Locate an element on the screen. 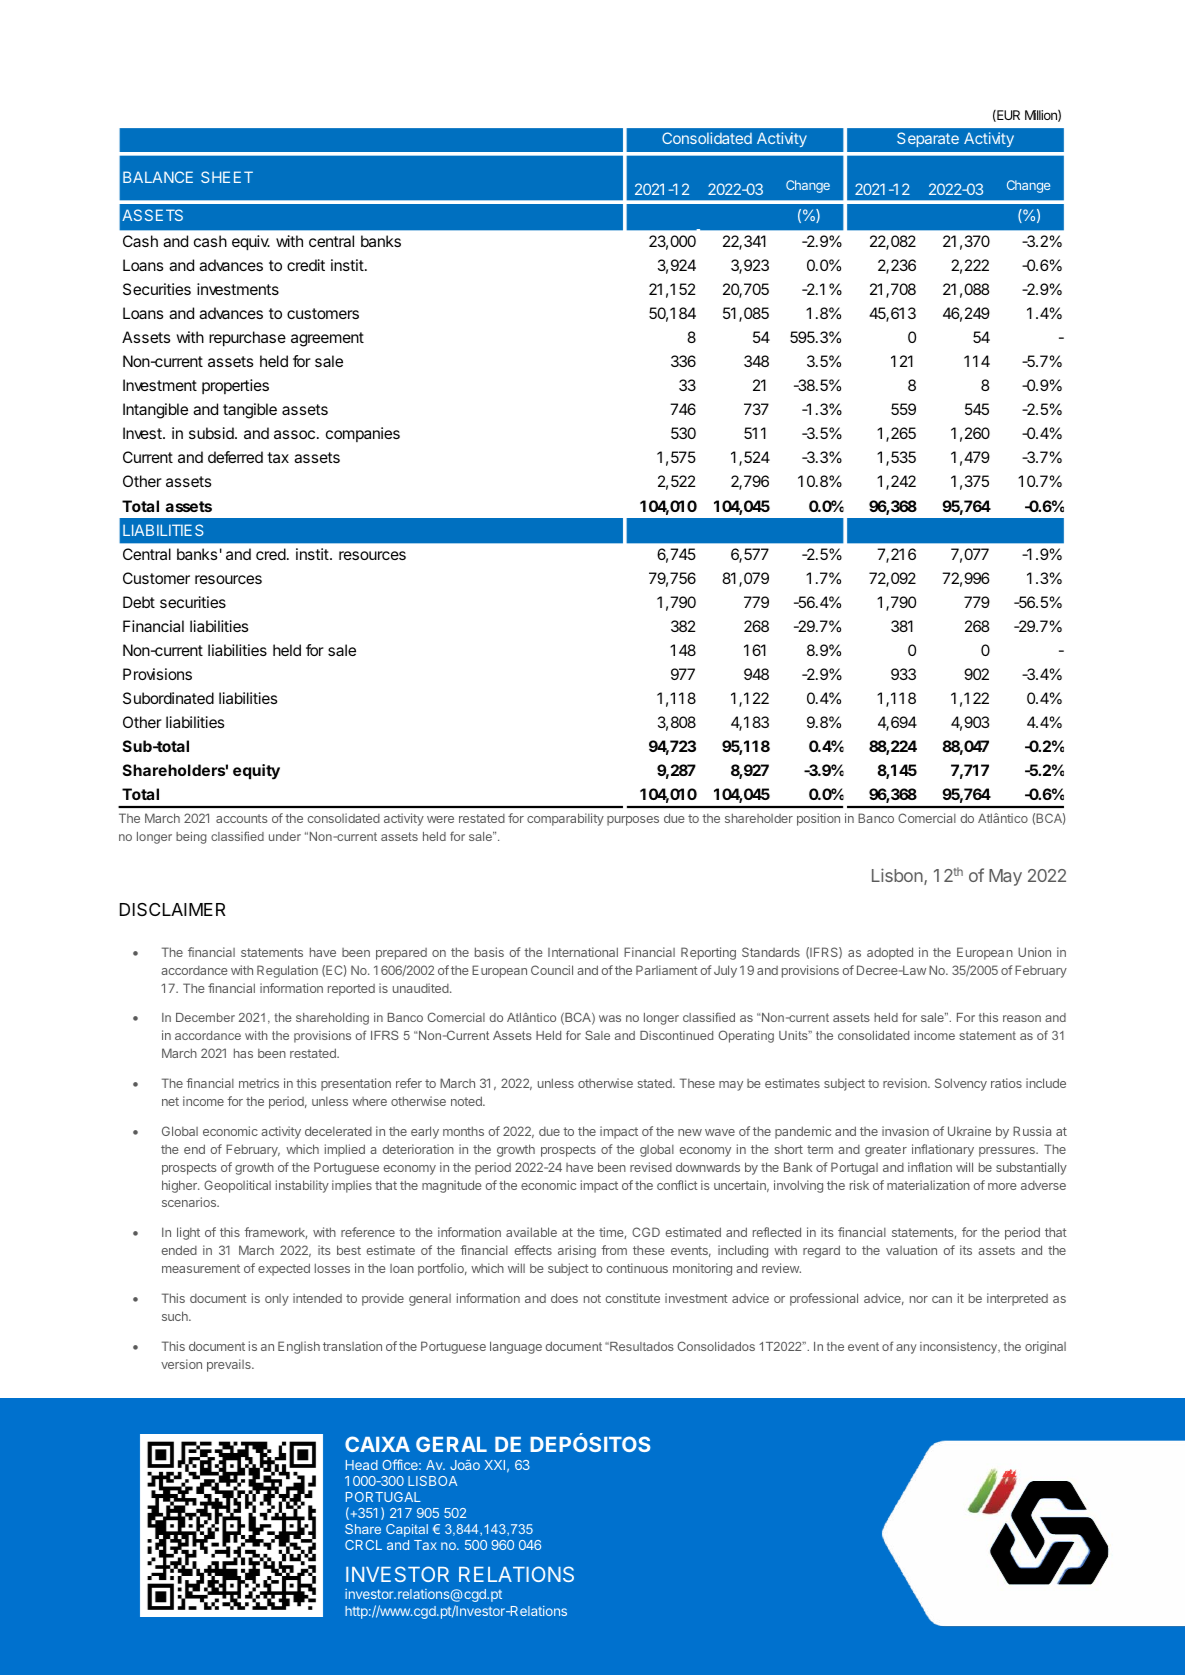 The image size is (1185, 1675). was is located at coordinates (610, 1018).
